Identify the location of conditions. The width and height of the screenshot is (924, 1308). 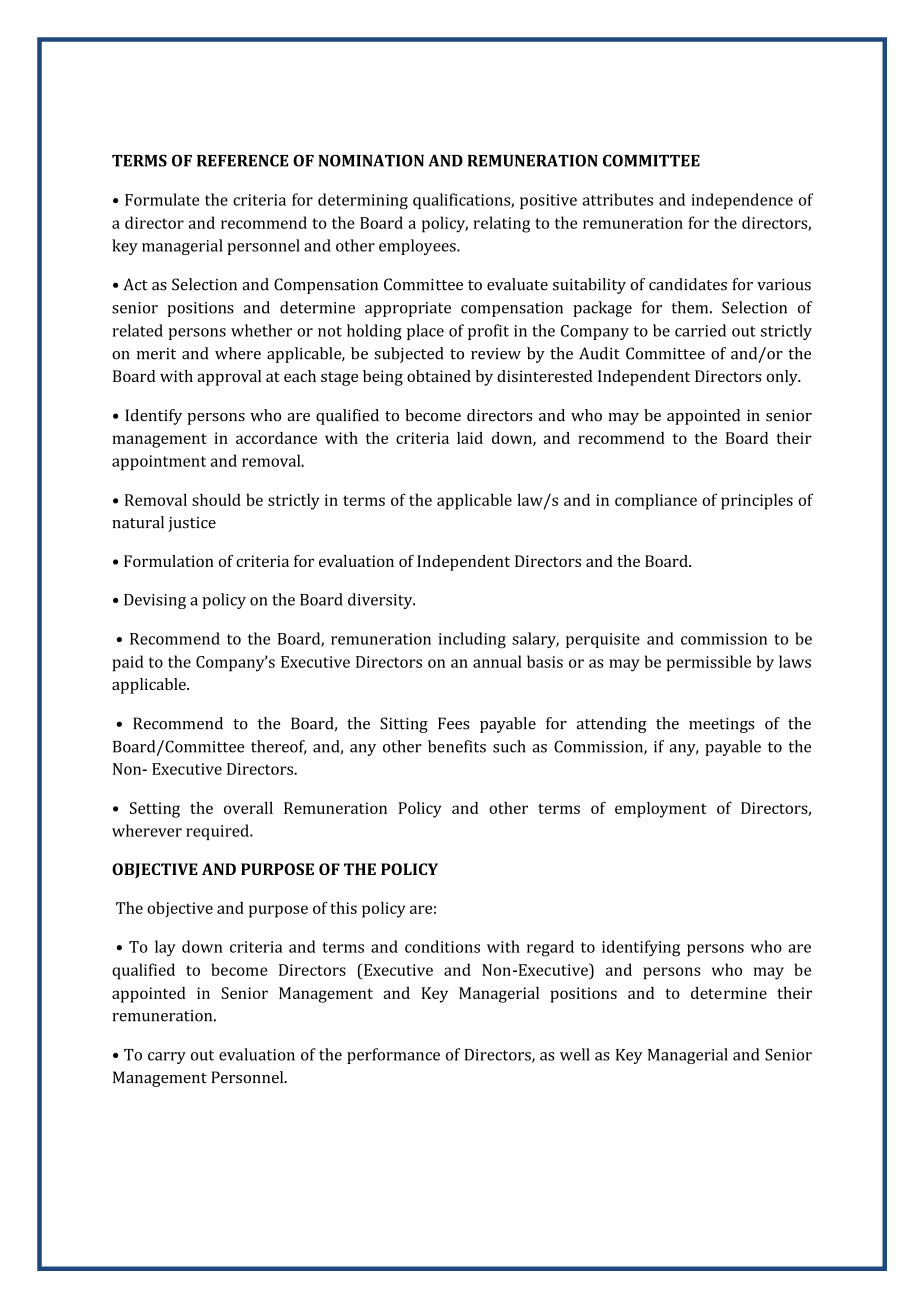
(442, 946).
